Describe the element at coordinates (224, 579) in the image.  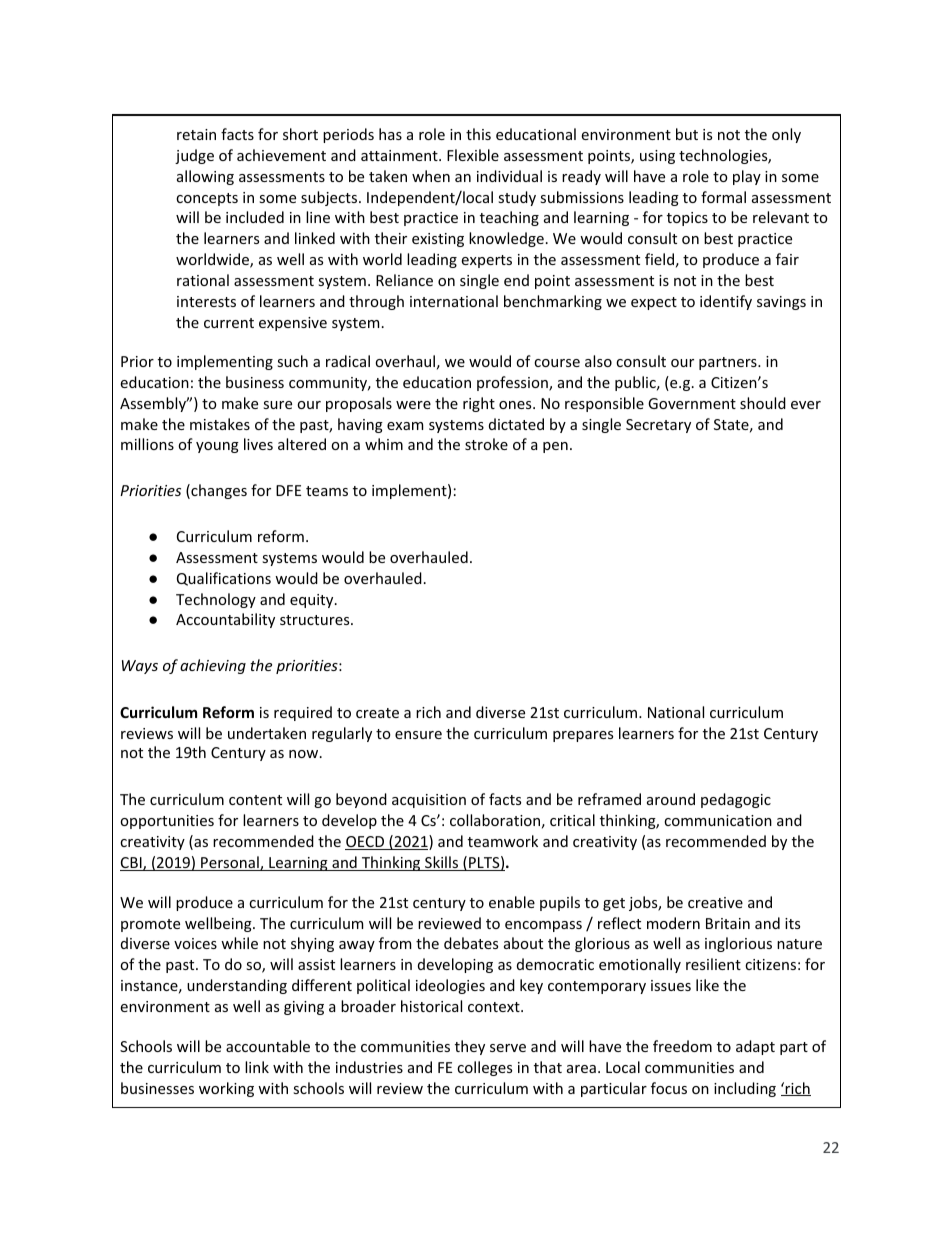
I see `Qualifications` at that location.
